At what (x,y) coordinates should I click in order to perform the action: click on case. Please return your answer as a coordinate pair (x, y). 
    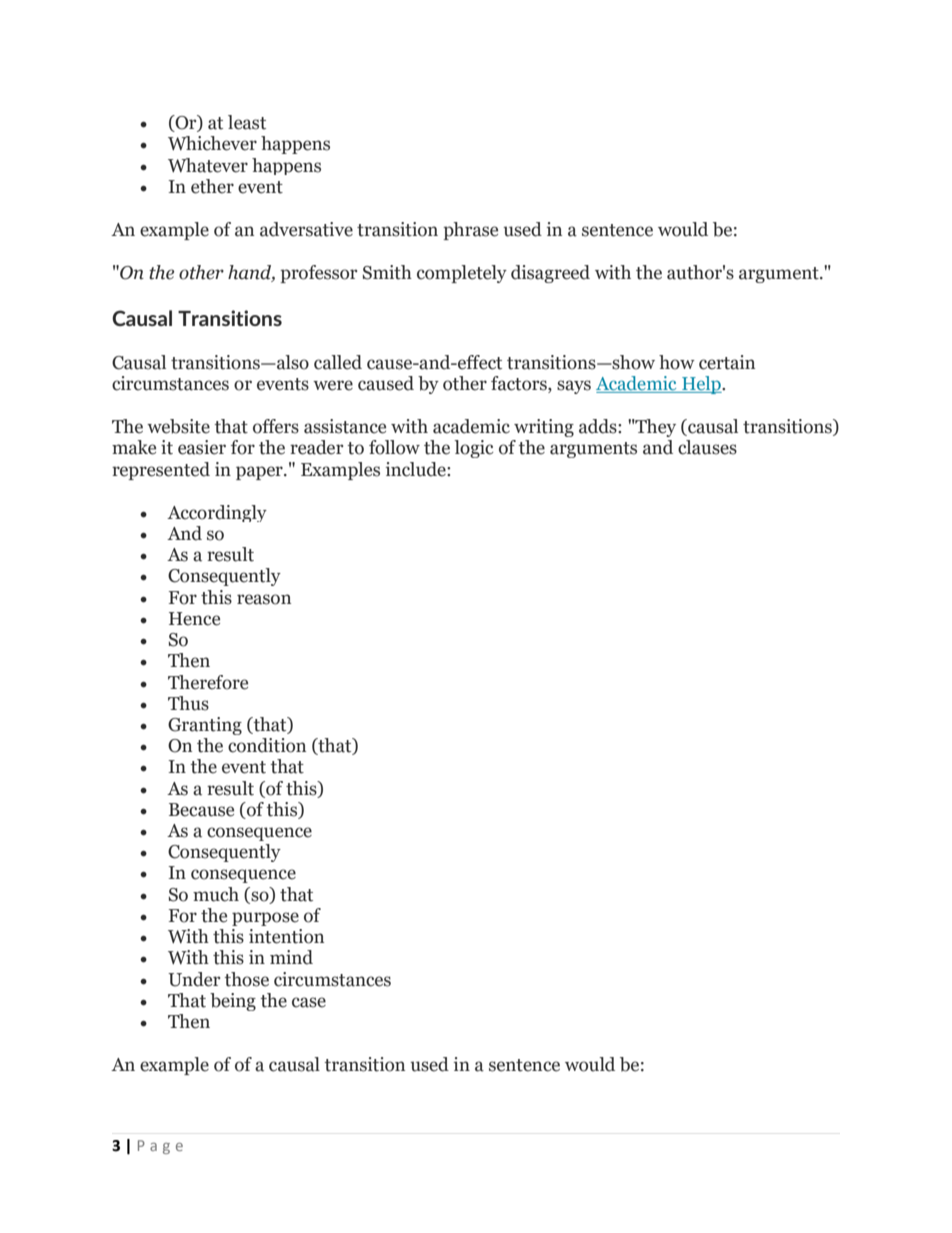
    Looking at the image, I should click on (309, 1002).
